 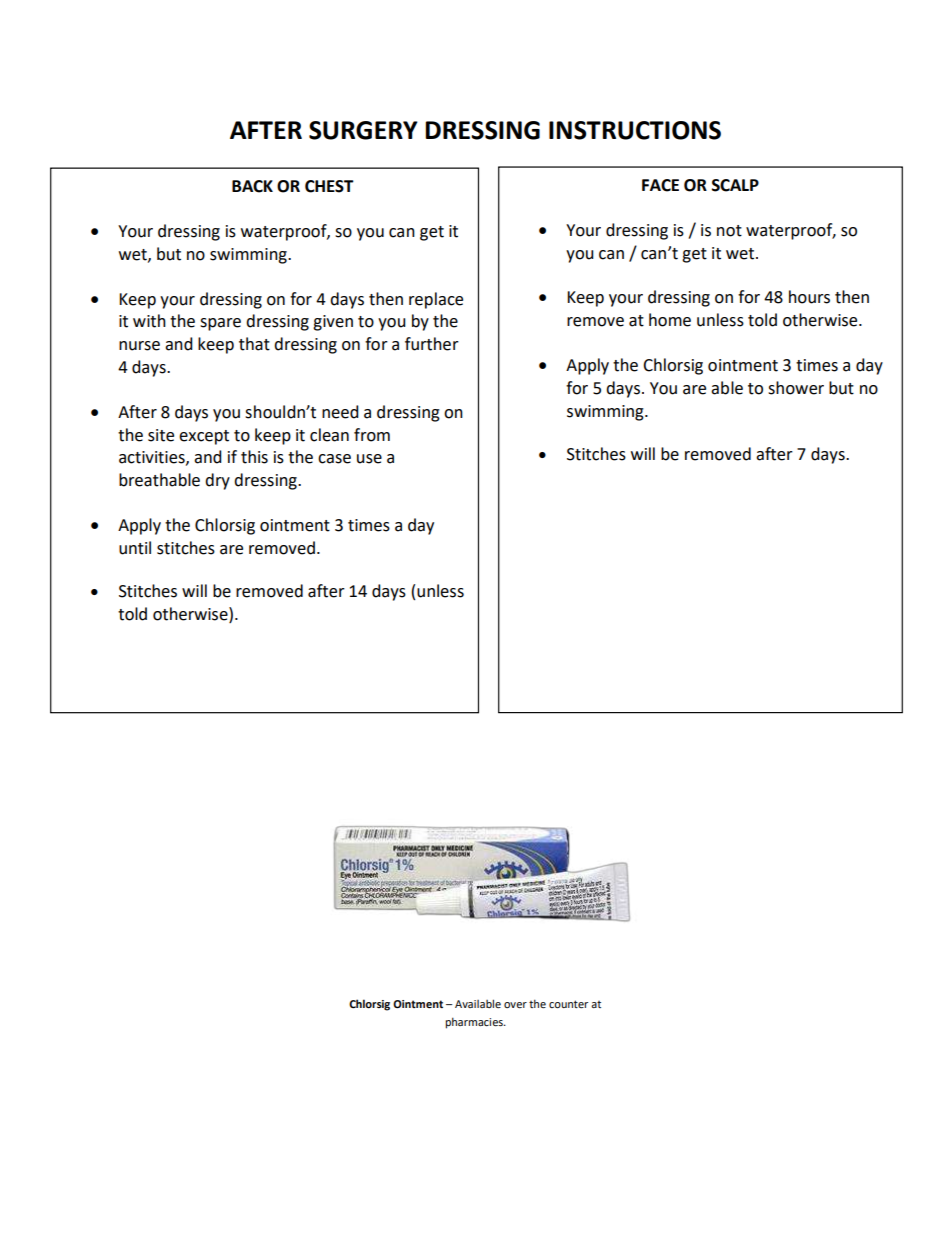 I want to click on BACK, so click(x=252, y=186).
